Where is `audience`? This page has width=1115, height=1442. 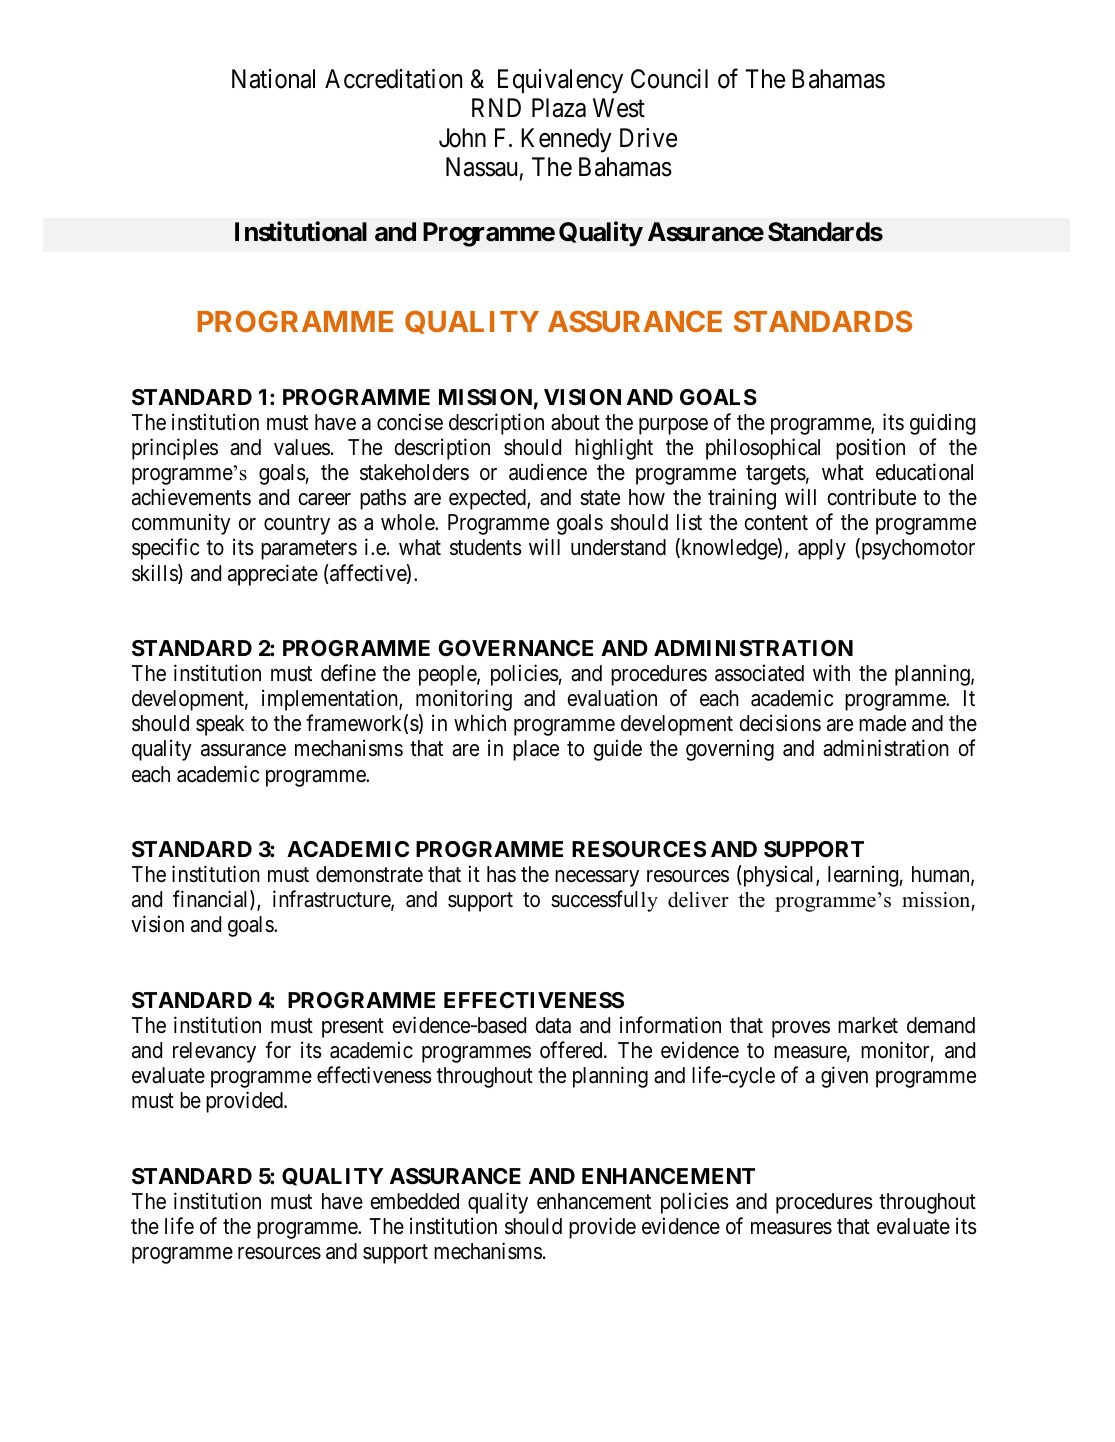
audience is located at coordinates (548, 472).
